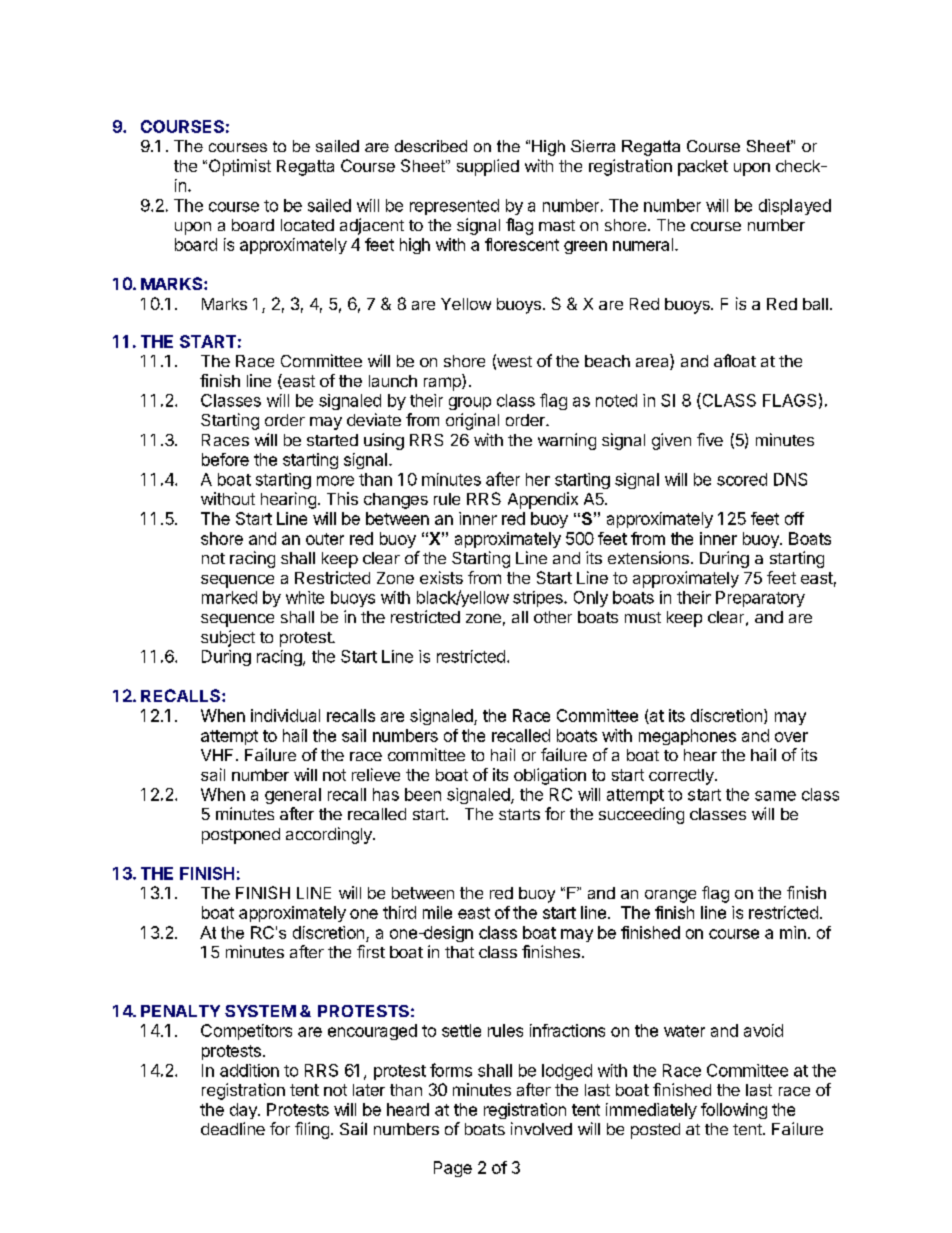 This screenshot has height=1233, width=952. Describe the element at coordinates (241, 836) in the screenshot. I see `postponed` at that location.
